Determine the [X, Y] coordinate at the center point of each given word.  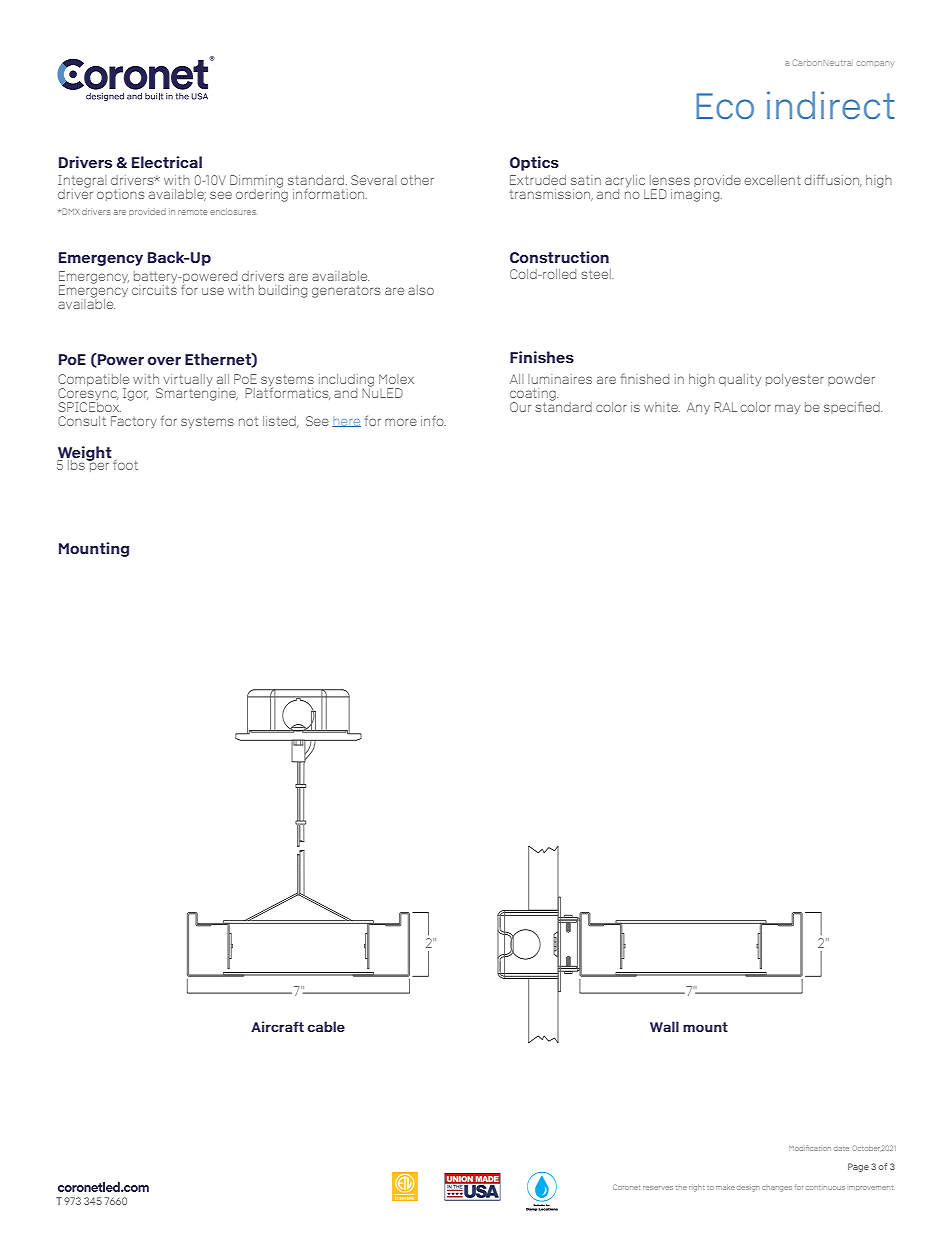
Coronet [626, 1187]
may [787, 409]
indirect [831, 105]
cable [326, 1026]
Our [520, 407]
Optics [534, 163]
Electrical [167, 162]
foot [124, 463]
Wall [664, 1026]
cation [820, 1148]
